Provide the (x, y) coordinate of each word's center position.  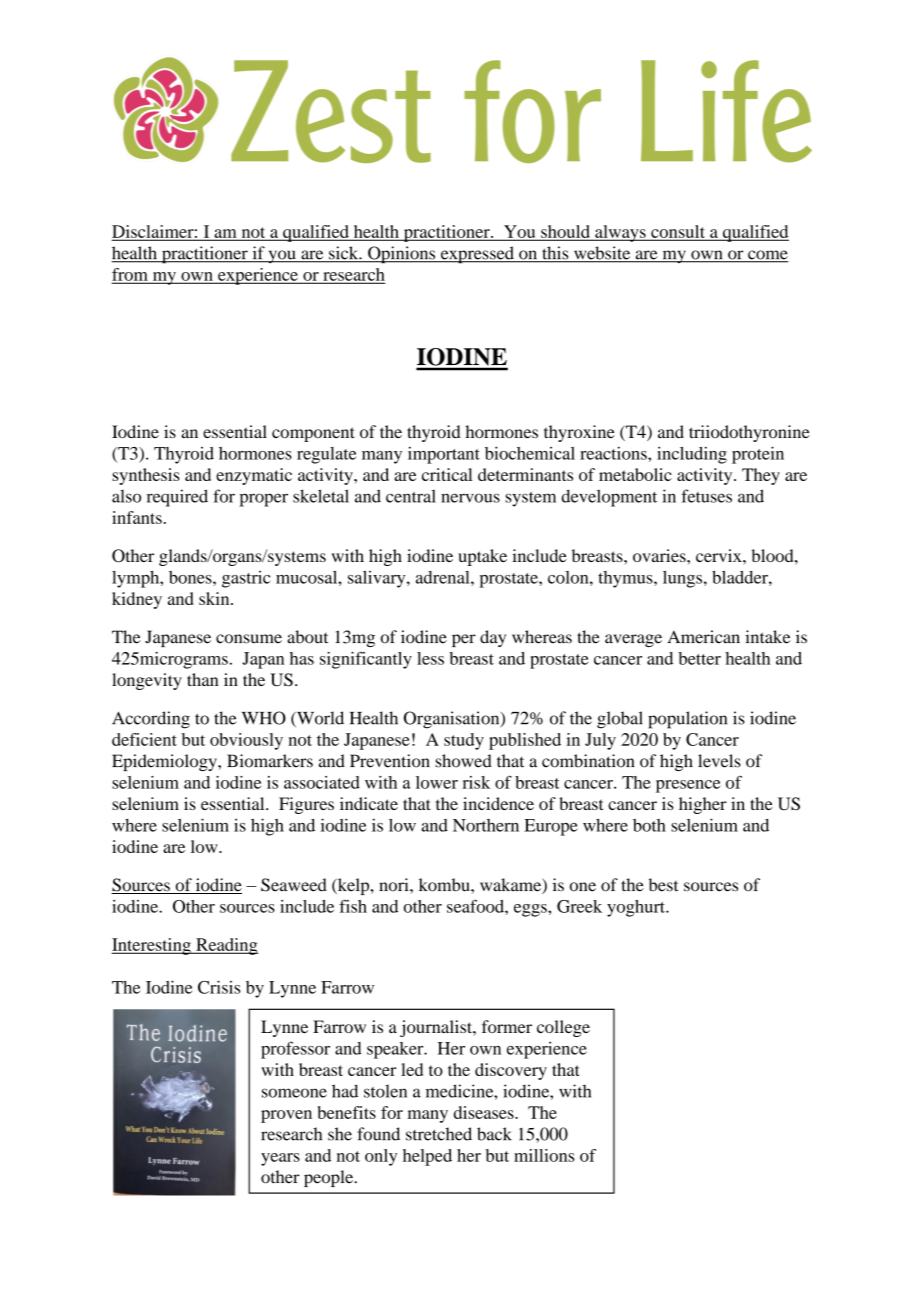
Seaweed (294, 885)
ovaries (660, 555)
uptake (482, 557)
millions (544, 1155)
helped (427, 1157)
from (131, 275)
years (280, 1159)
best (663, 885)
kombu (445, 885)
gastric (246, 579)
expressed (477, 255)
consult (678, 232)
